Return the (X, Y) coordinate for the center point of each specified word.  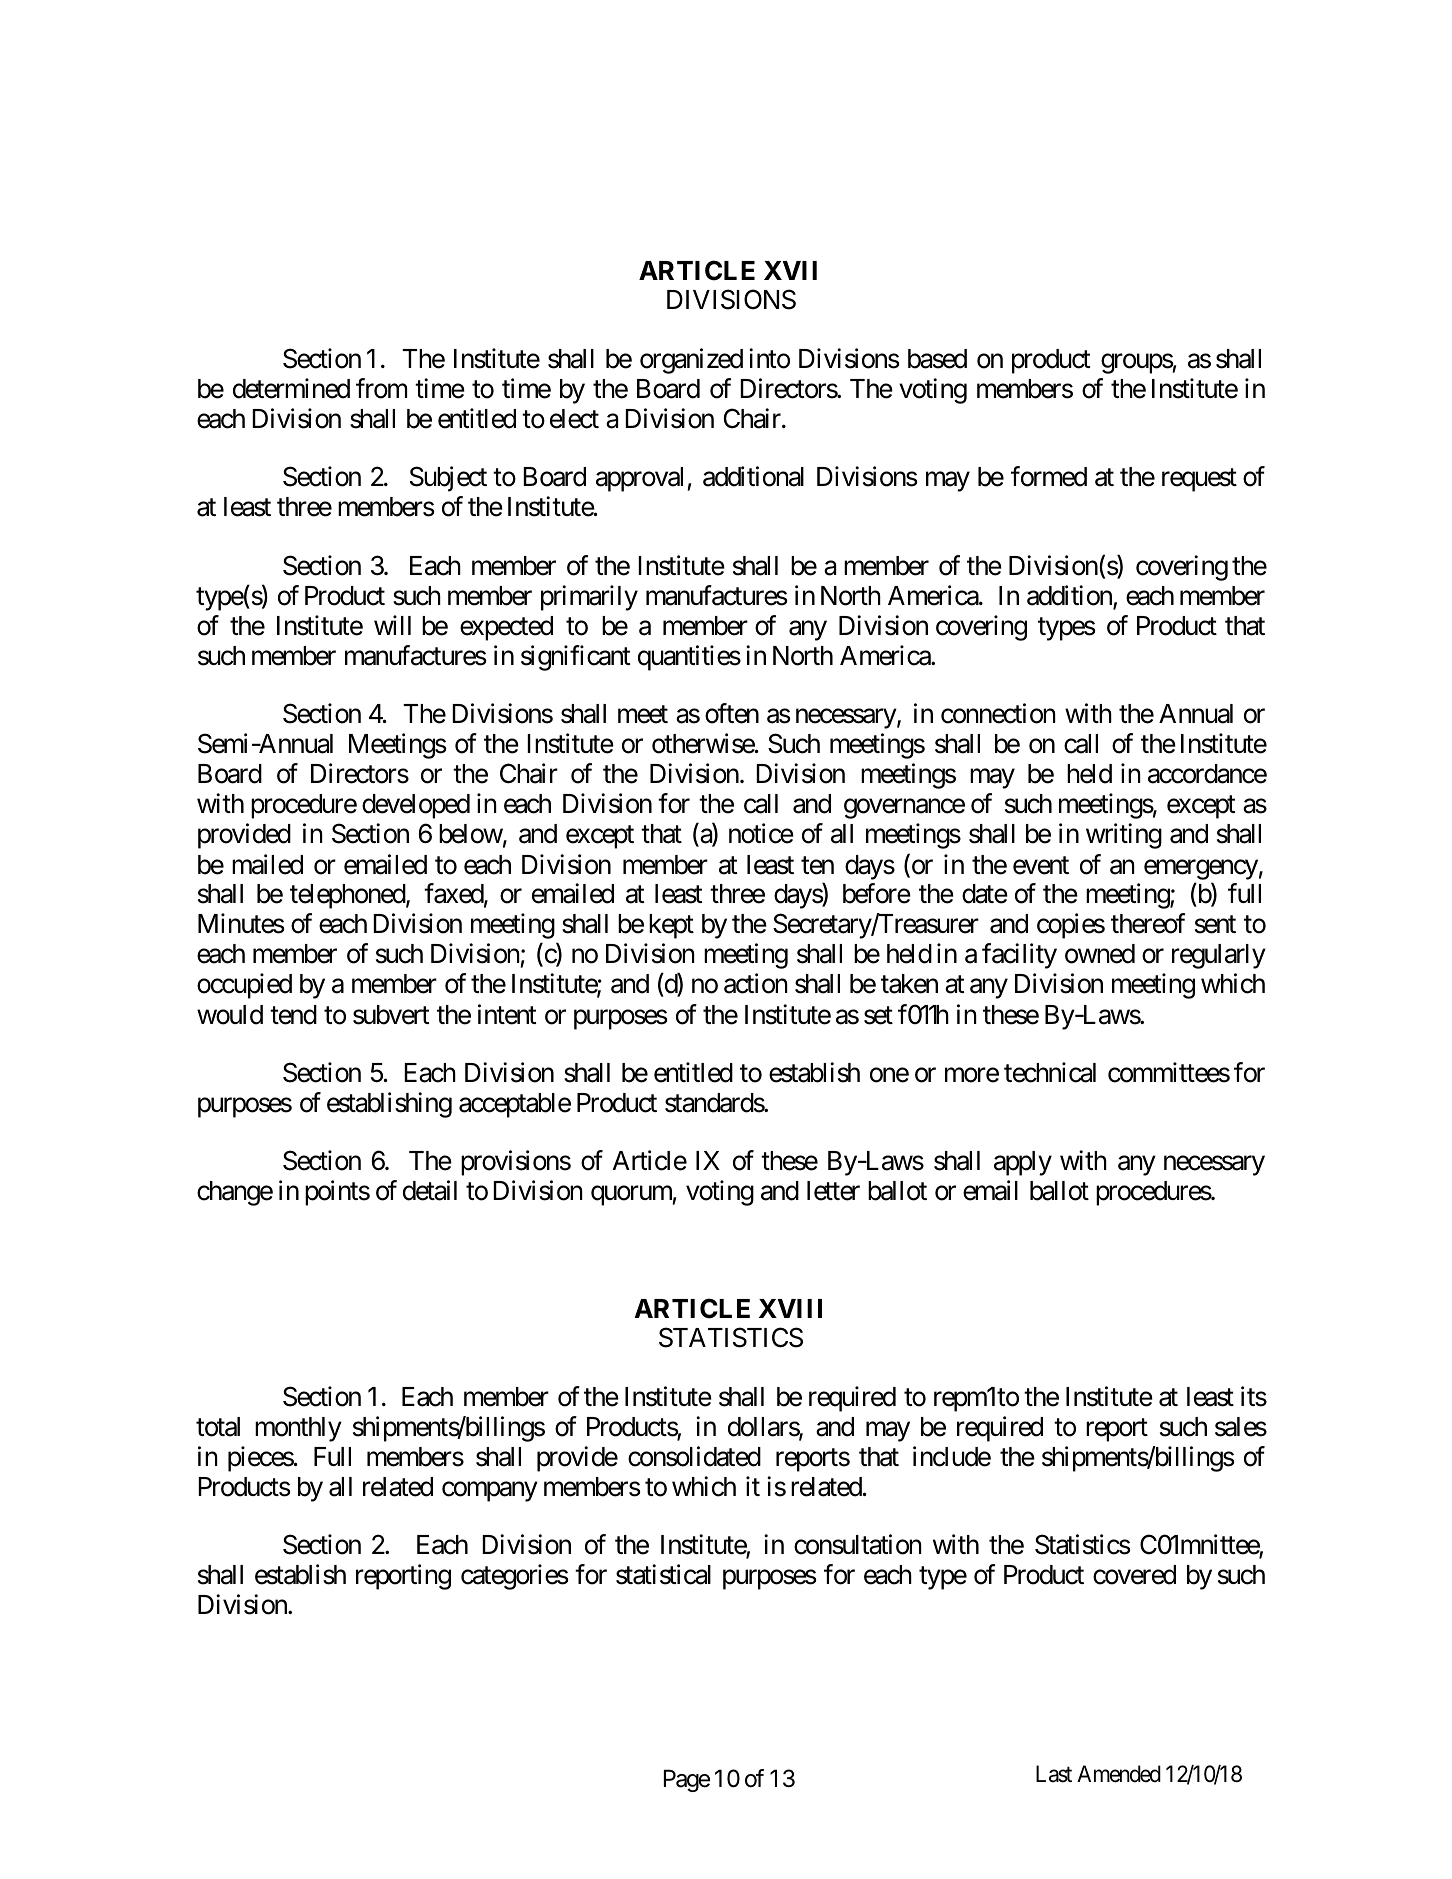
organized (691, 361)
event (1041, 865)
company (490, 1492)
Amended (1119, 1774)
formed (1049, 476)
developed (416, 806)
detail (430, 1190)
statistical (663, 1575)
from (381, 388)
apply (1023, 1163)
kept (671, 926)
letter (833, 1191)
